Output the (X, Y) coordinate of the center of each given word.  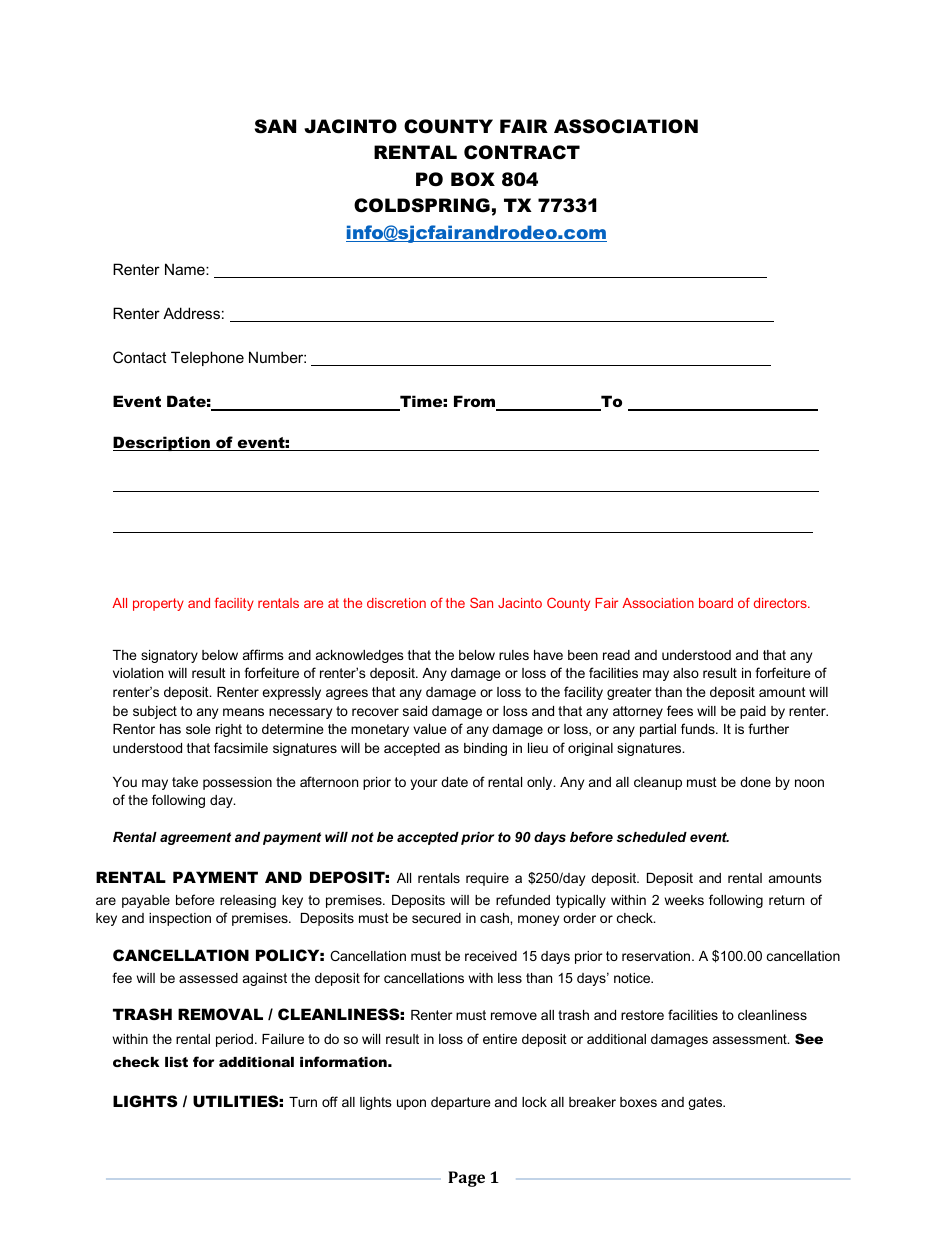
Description (162, 443)
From (476, 402)
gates (706, 1103)
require (487, 879)
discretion (396, 603)
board (716, 603)
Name (186, 269)
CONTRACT (522, 152)
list (176, 1062)
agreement (195, 838)
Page (466, 1179)
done (755, 782)
